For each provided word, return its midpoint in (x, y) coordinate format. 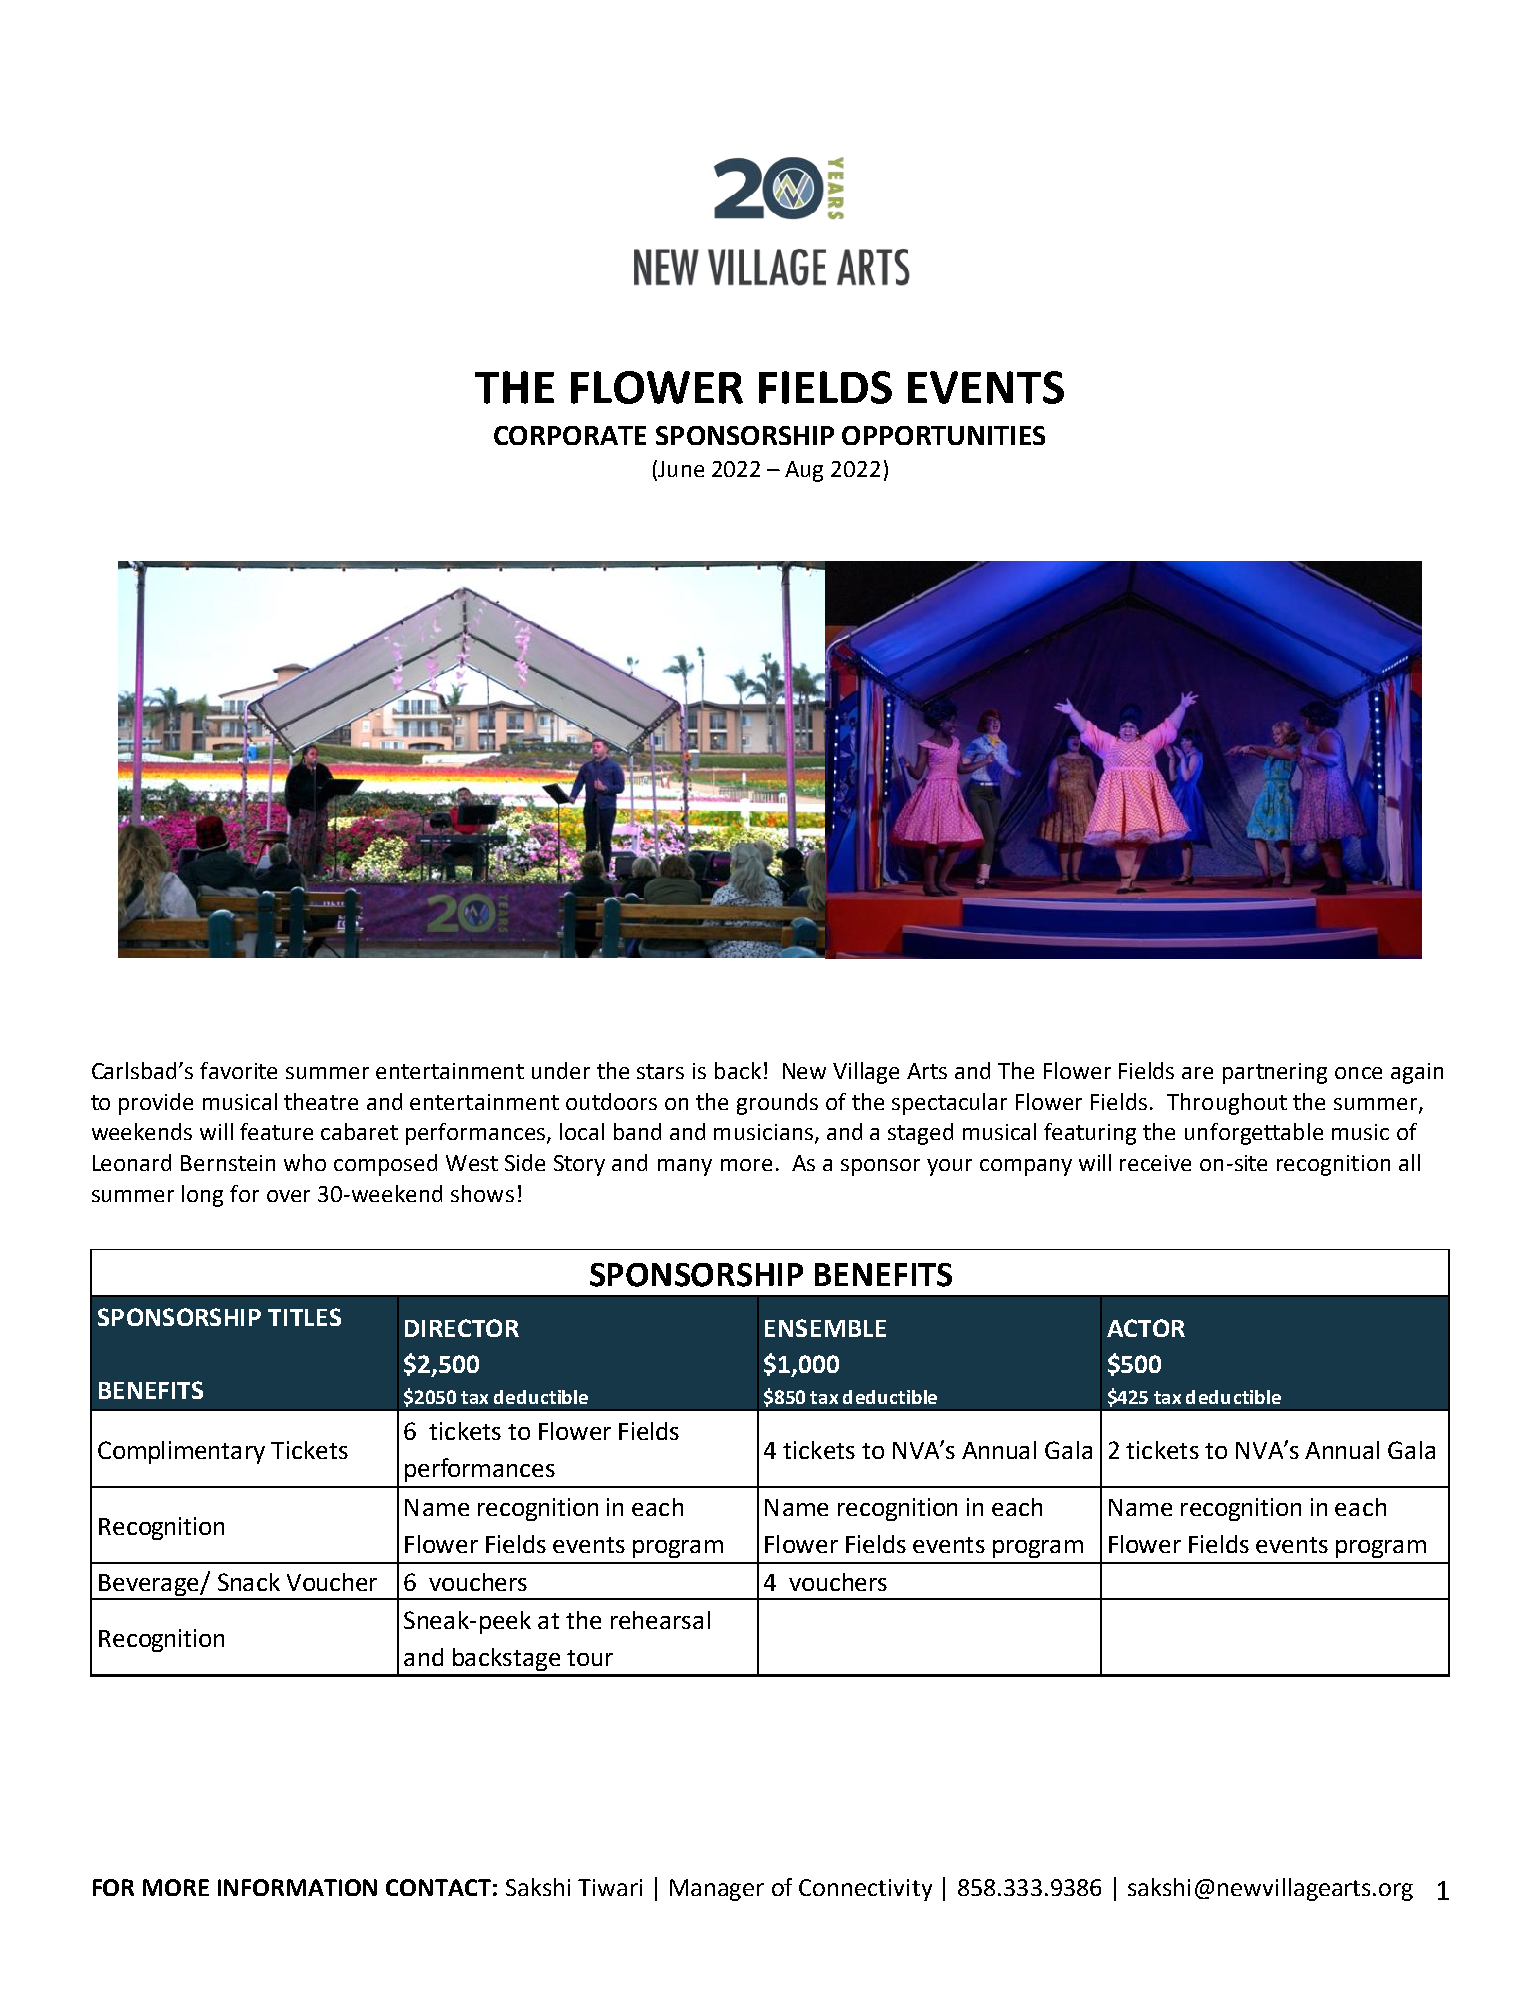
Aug (804, 471)
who (305, 1162)
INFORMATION (297, 1887)
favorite (238, 1070)
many (685, 1167)
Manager (717, 1890)
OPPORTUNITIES (943, 435)
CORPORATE (570, 435)
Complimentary (181, 1452)
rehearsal (660, 1620)
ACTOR (1146, 1328)
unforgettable (1254, 1134)
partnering (1275, 1073)
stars (660, 1071)
